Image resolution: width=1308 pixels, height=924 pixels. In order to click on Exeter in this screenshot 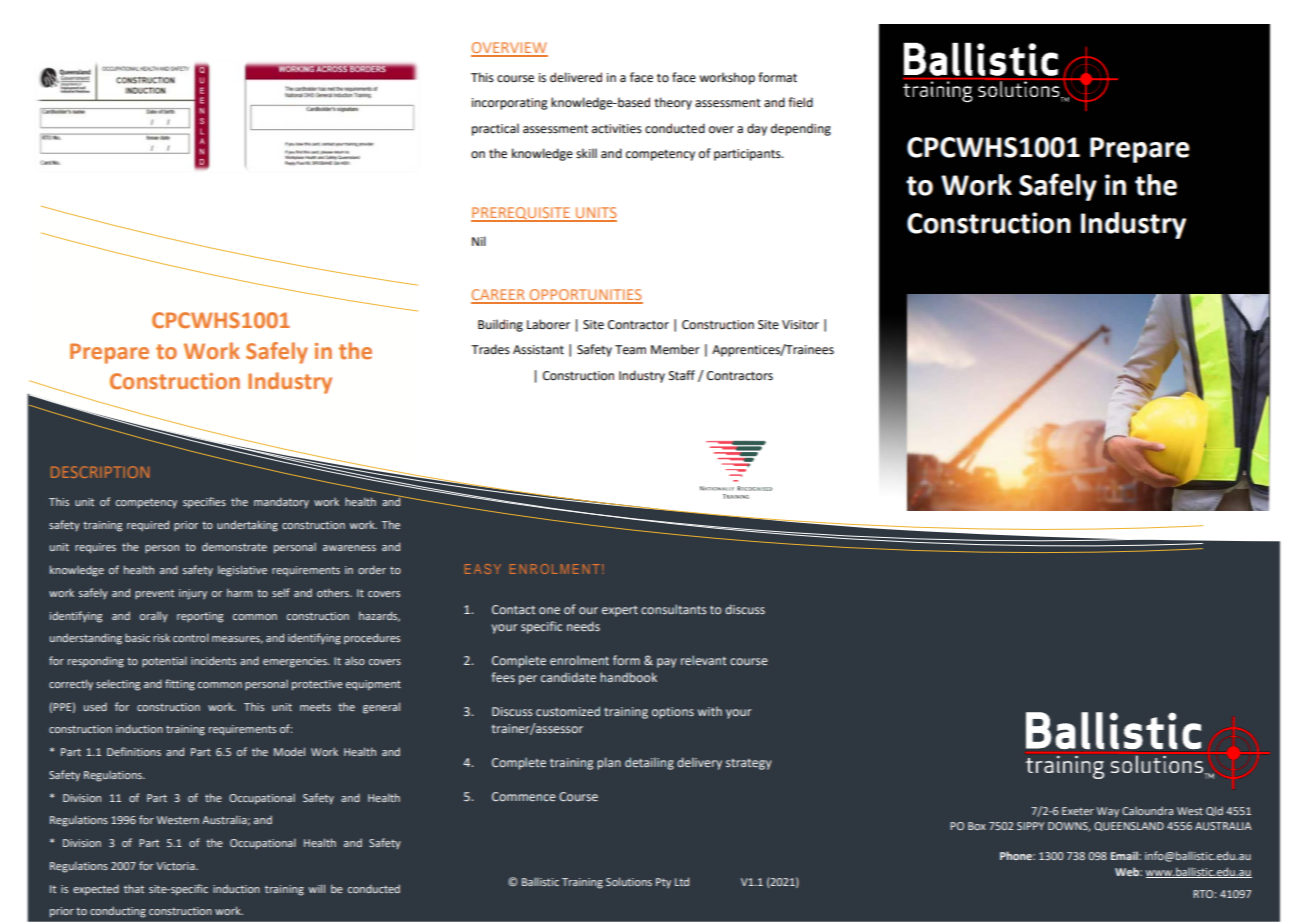, I will do `click(1078, 811)`.
